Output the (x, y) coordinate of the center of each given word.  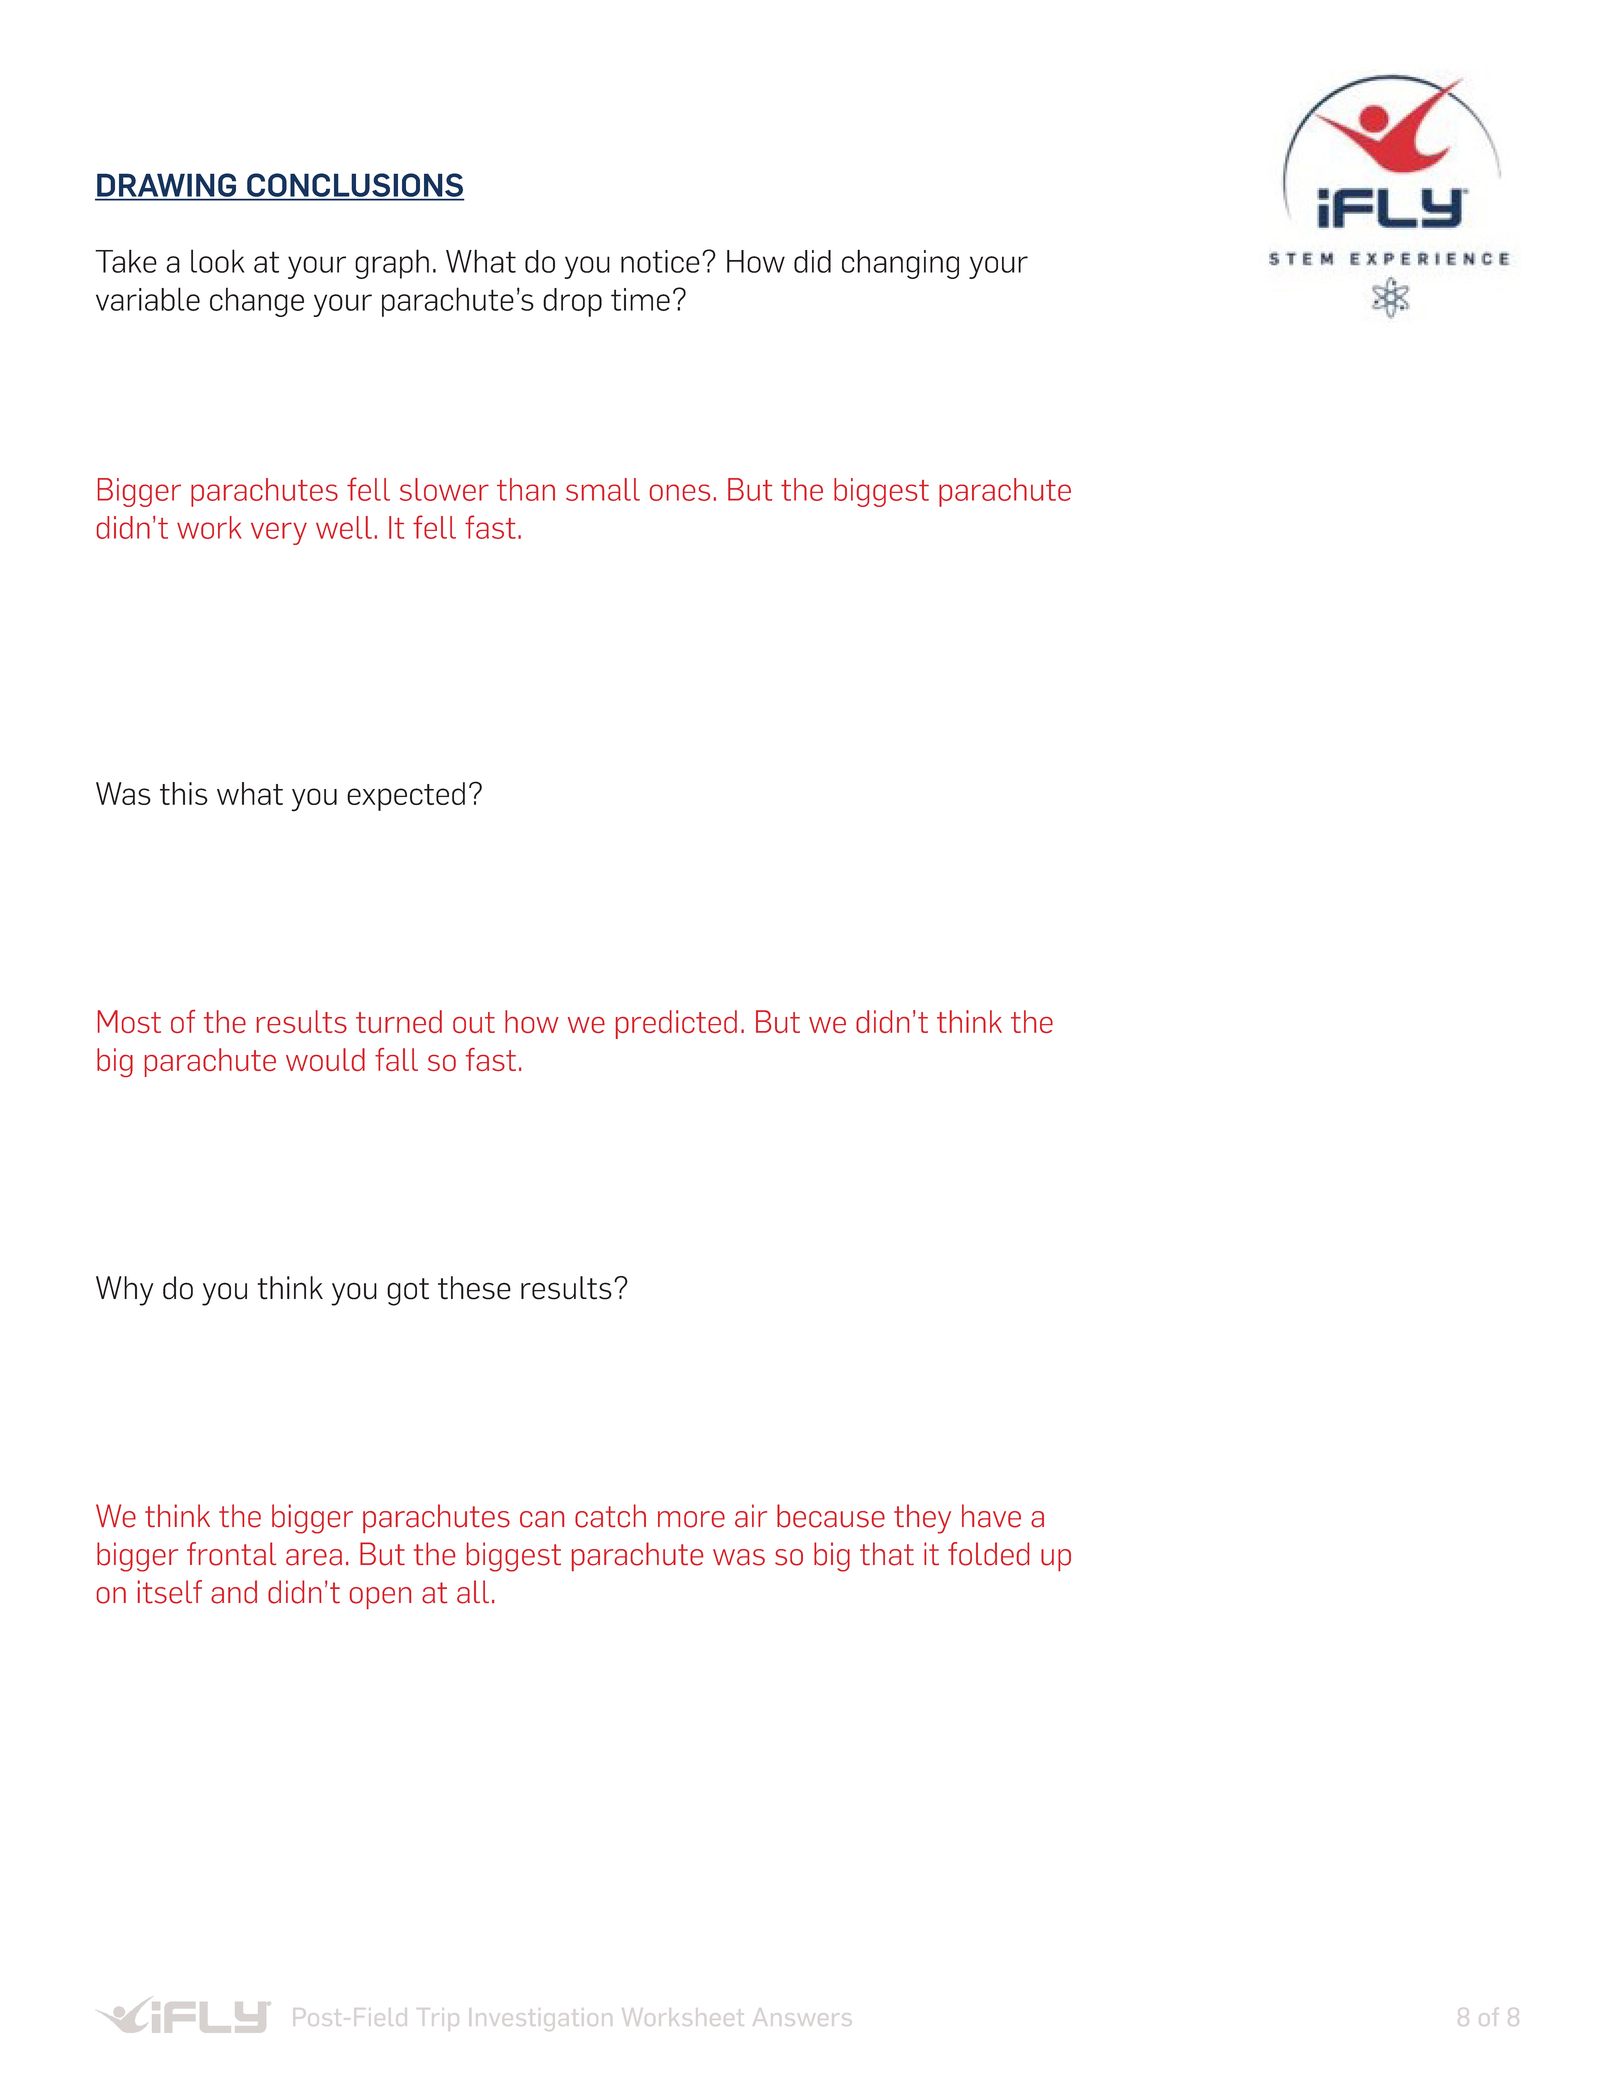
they (922, 1519)
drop (572, 302)
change (257, 302)
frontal (231, 1554)
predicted (676, 1024)
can (542, 1519)
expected (406, 796)
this (184, 793)
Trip (436, 2019)
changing (900, 264)
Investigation (541, 2019)
